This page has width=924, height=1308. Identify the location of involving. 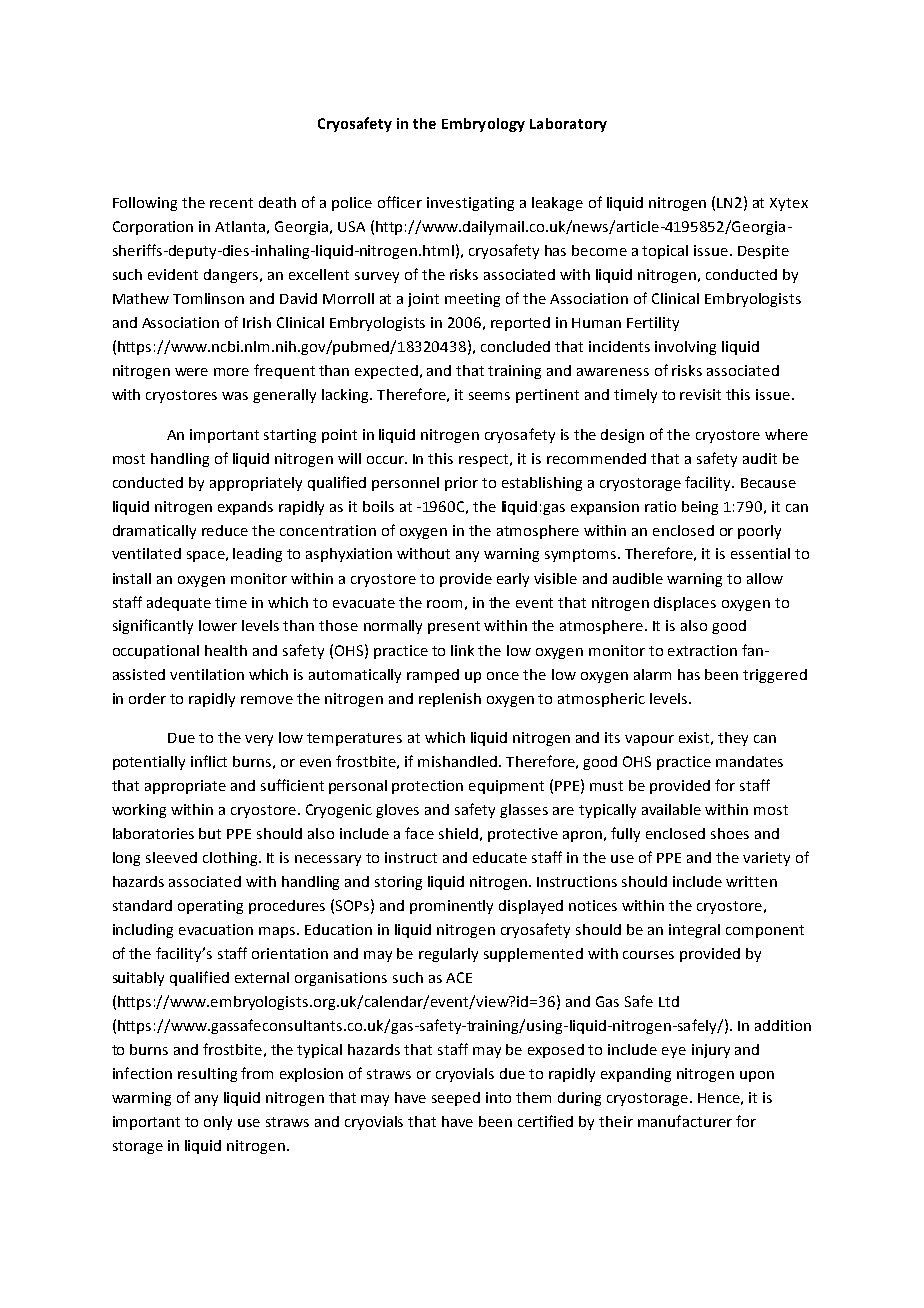
(685, 348).
